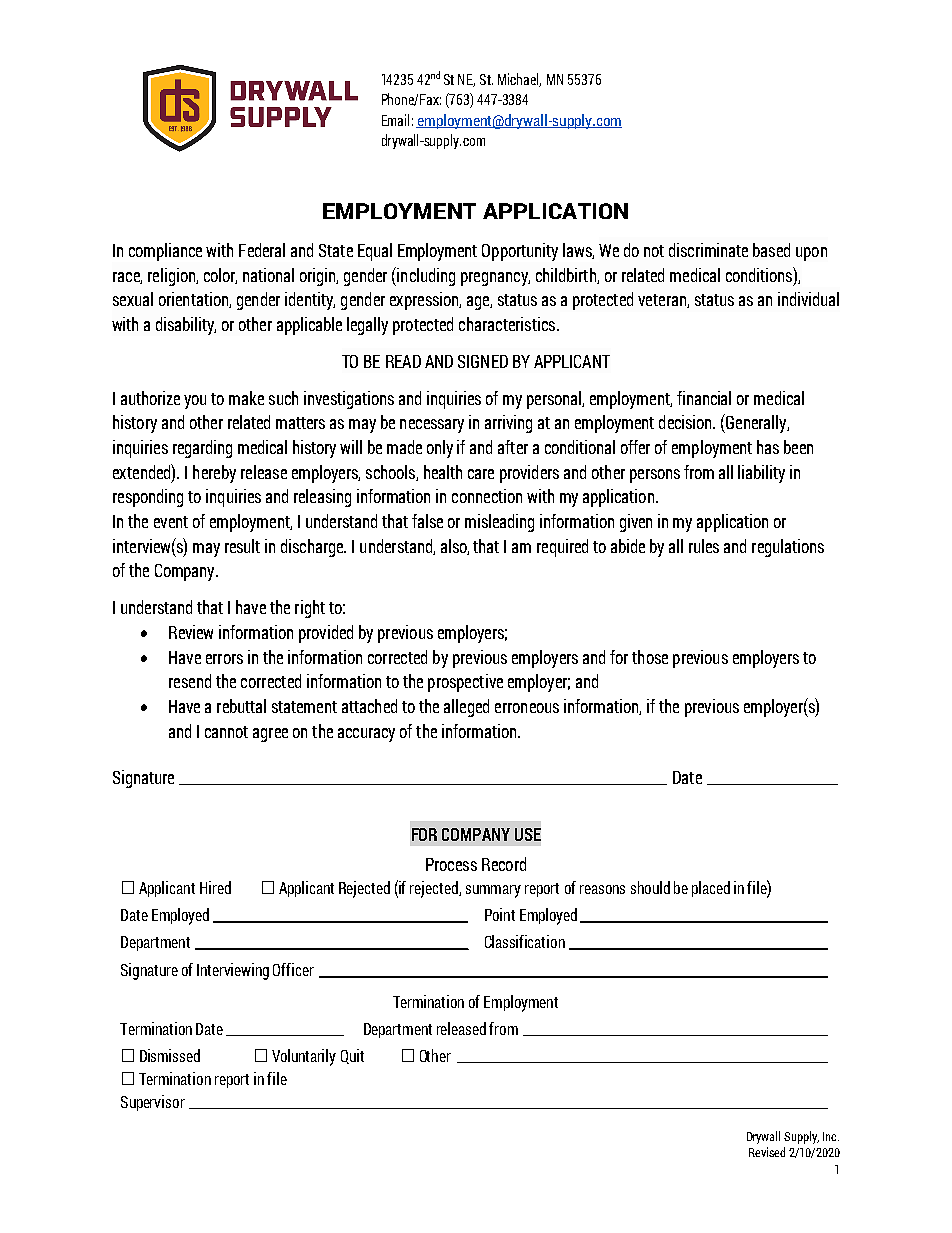  What do you see at coordinates (262, 250) in the screenshot?
I see `Federal` at bounding box center [262, 250].
